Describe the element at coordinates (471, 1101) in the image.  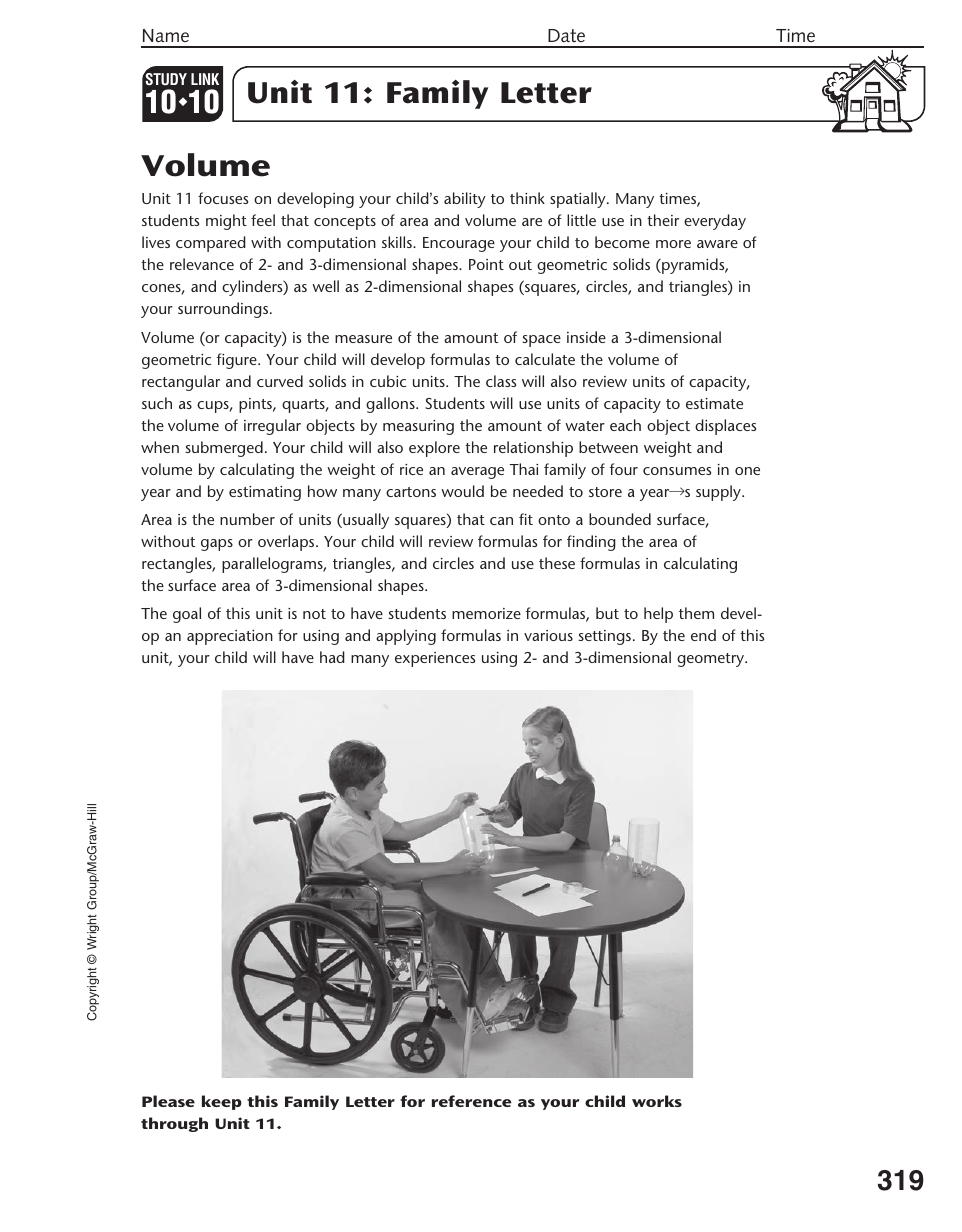
I see `reference` at that location.
